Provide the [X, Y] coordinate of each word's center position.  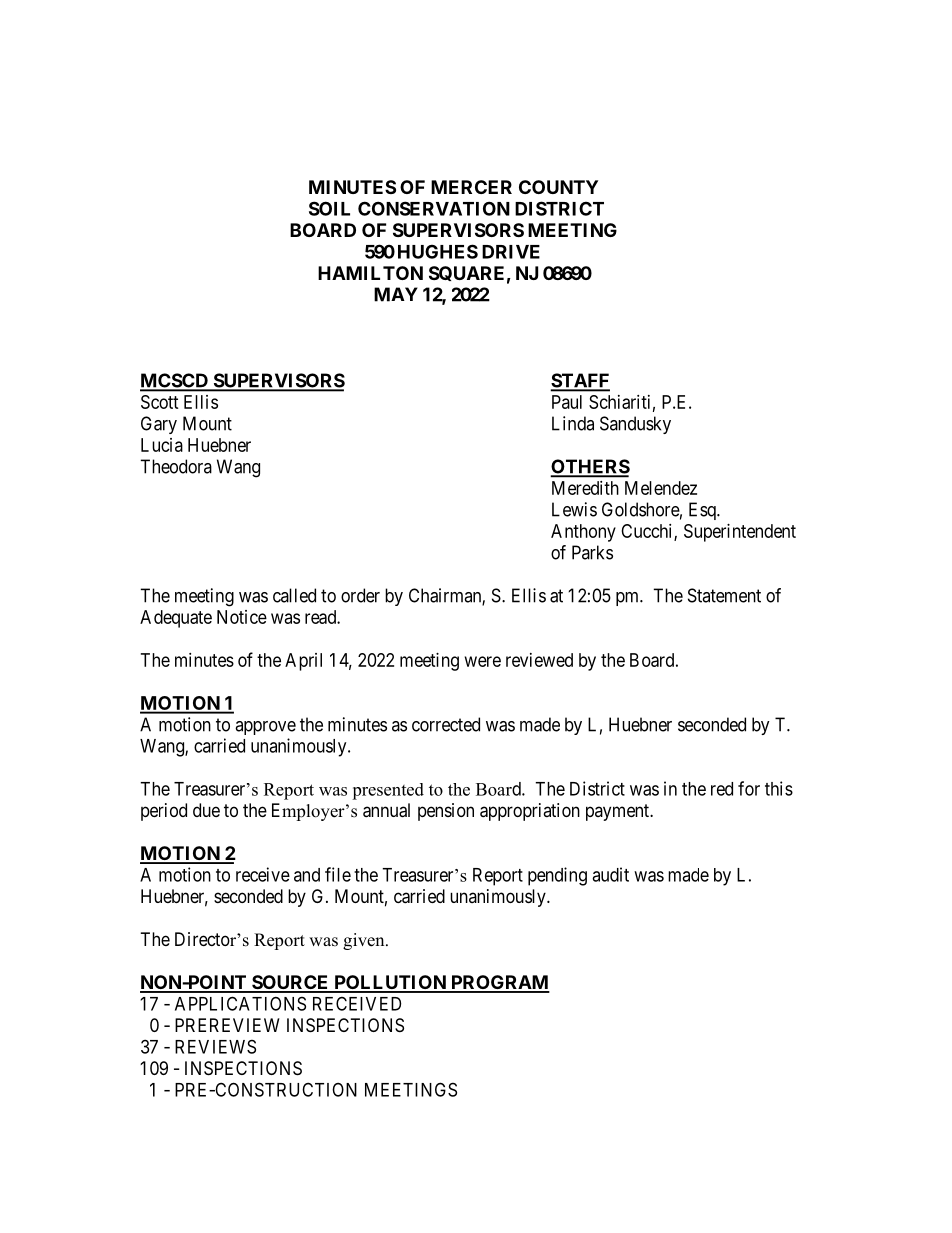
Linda [573, 423]
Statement [724, 595]
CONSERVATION [434, 208]
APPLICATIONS [240, 1003]
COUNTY [558, 187]
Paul [567, 402]
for [749, 788]
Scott [160, 402]
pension [446, 812]
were [483, 661]
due [206, 810]
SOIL [329, 208]
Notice [242, 617]
